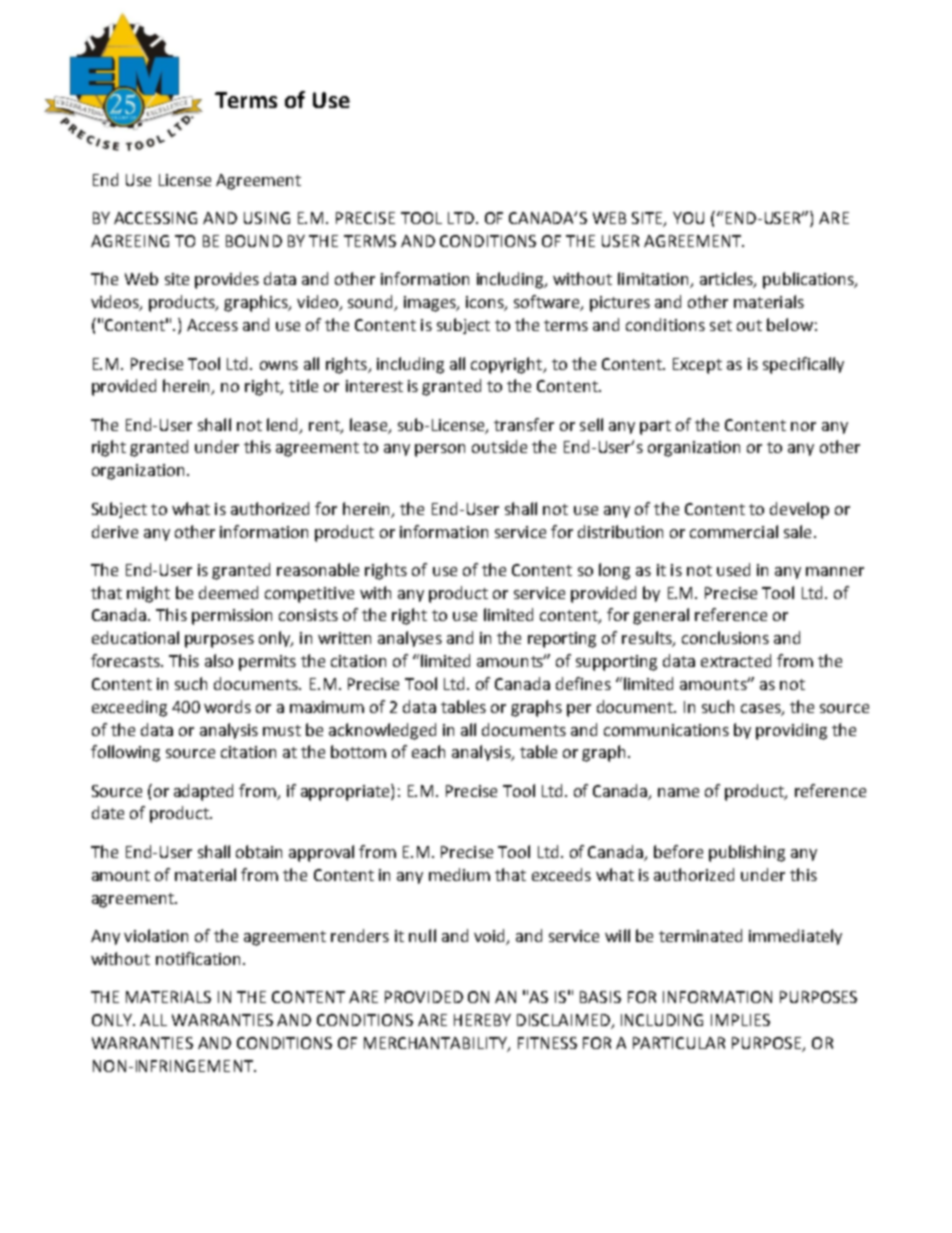 The width and height of the image is (952, 1233). Describe the element at coordinates (284, 425) in the image. I see `lend` at that location.
